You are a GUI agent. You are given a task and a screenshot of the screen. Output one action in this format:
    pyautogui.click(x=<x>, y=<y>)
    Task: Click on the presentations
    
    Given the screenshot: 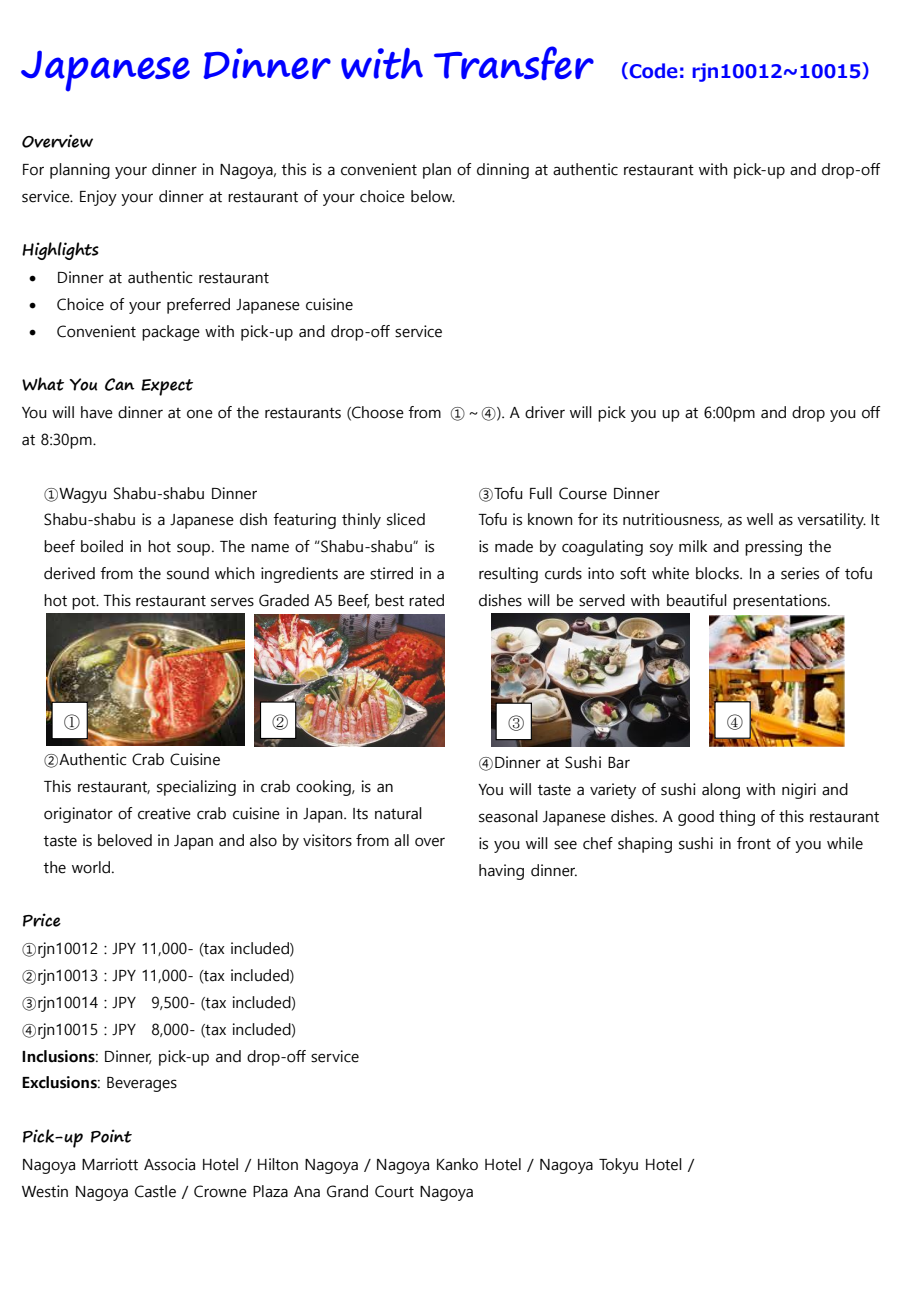 What is the action you would take?
    pyautogui.click(x=781, y=602)
